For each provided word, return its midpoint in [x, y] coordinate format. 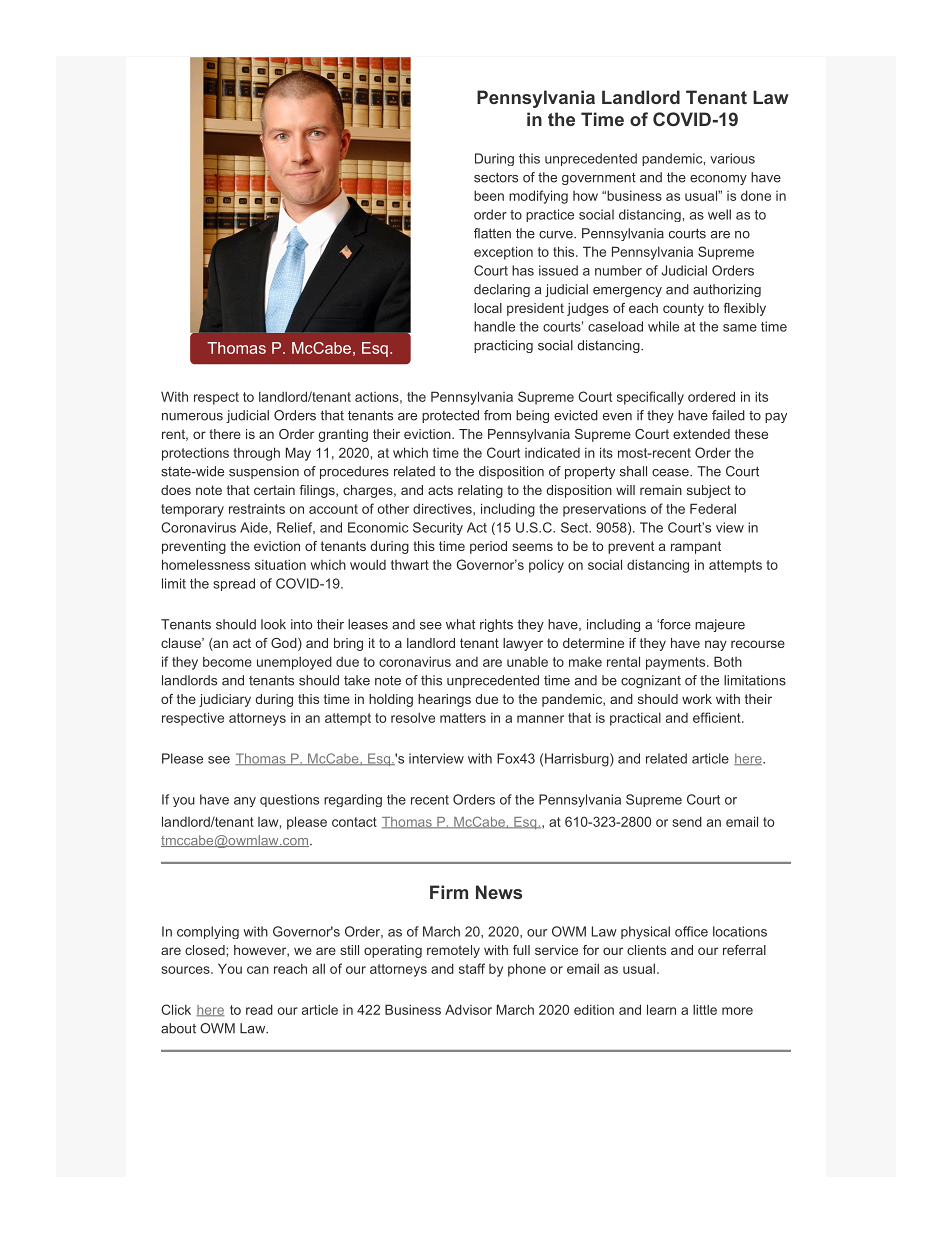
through [256, 454]
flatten [492, 233]
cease [671, 473]
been [489, 195]
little [705, 1009]
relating [480, 491]
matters [463, 718]
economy [718, 180]
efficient [718, 717]
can [258, 970]
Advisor [468, 1009]
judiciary [225, 700]
